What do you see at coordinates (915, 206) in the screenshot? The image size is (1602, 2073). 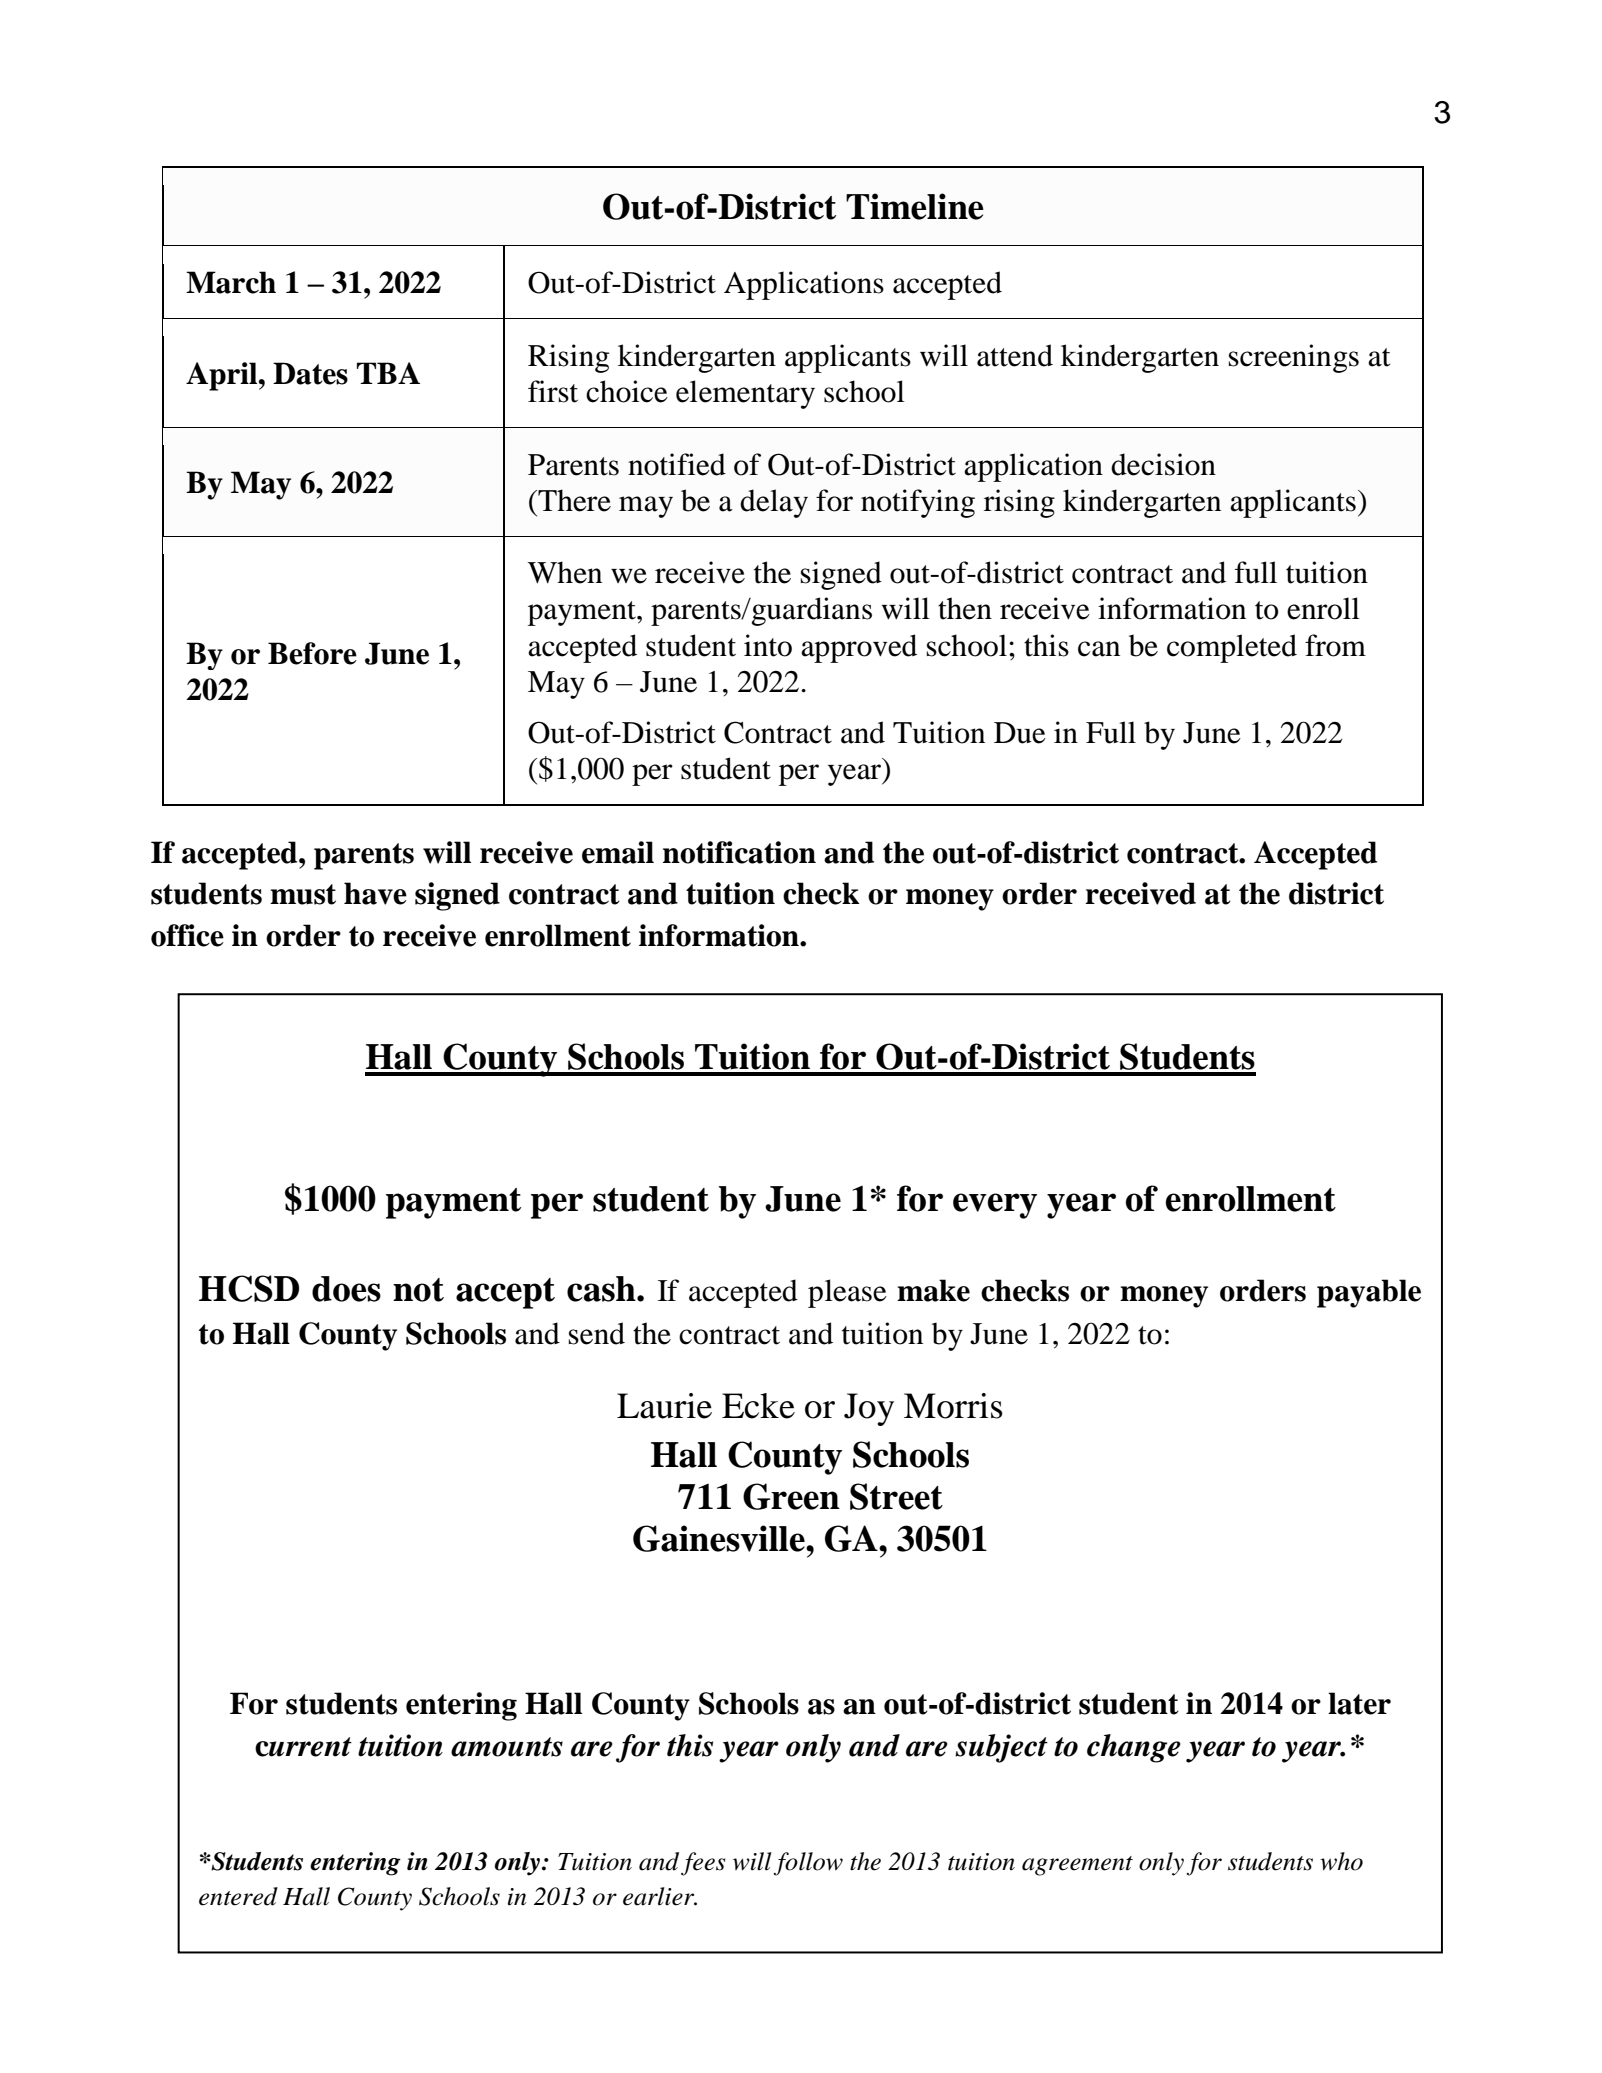 I see `Timeline` at bounding box center [915, 206].
